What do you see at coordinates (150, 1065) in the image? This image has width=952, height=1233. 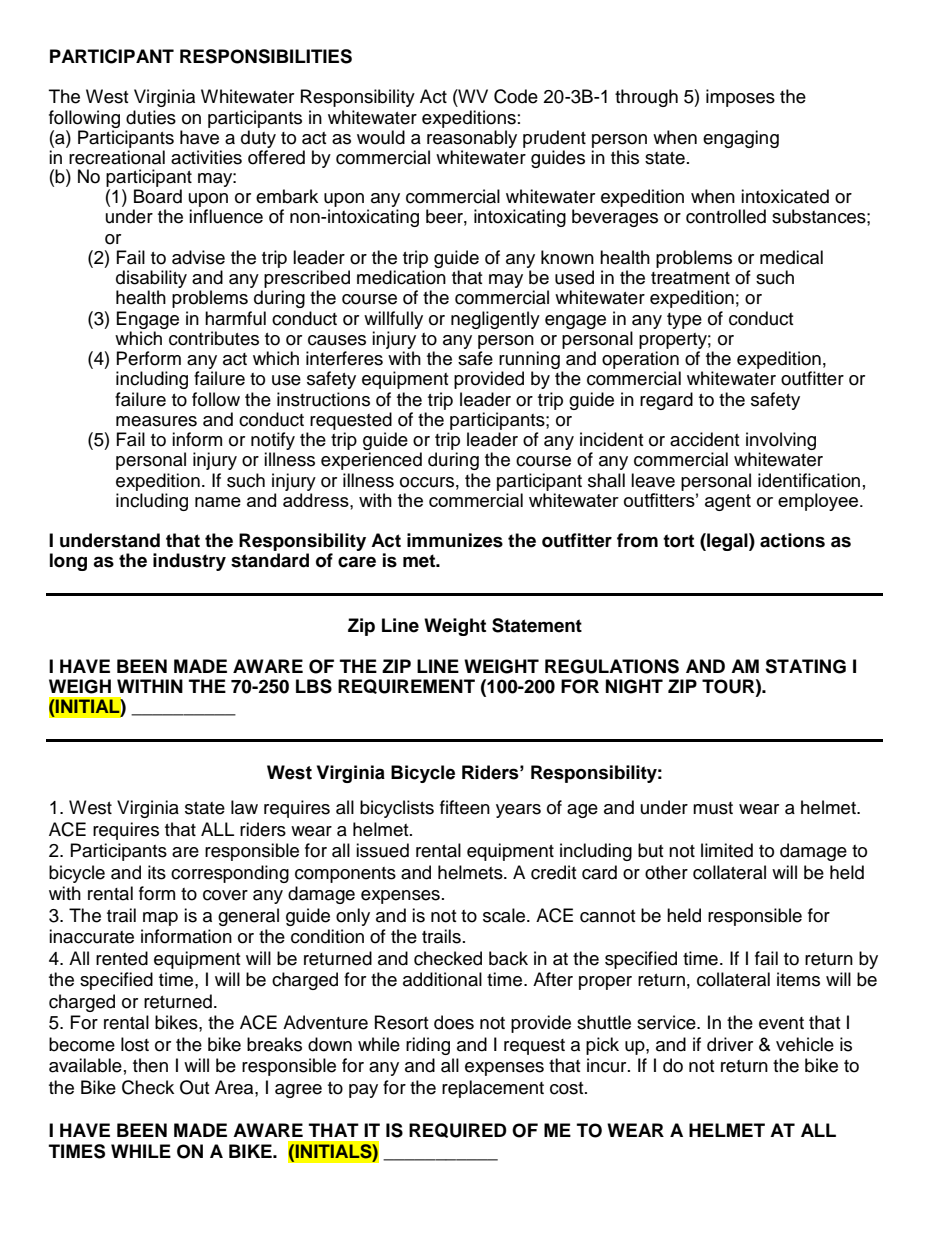 I see `then` at bounding box center [150, 1065].
